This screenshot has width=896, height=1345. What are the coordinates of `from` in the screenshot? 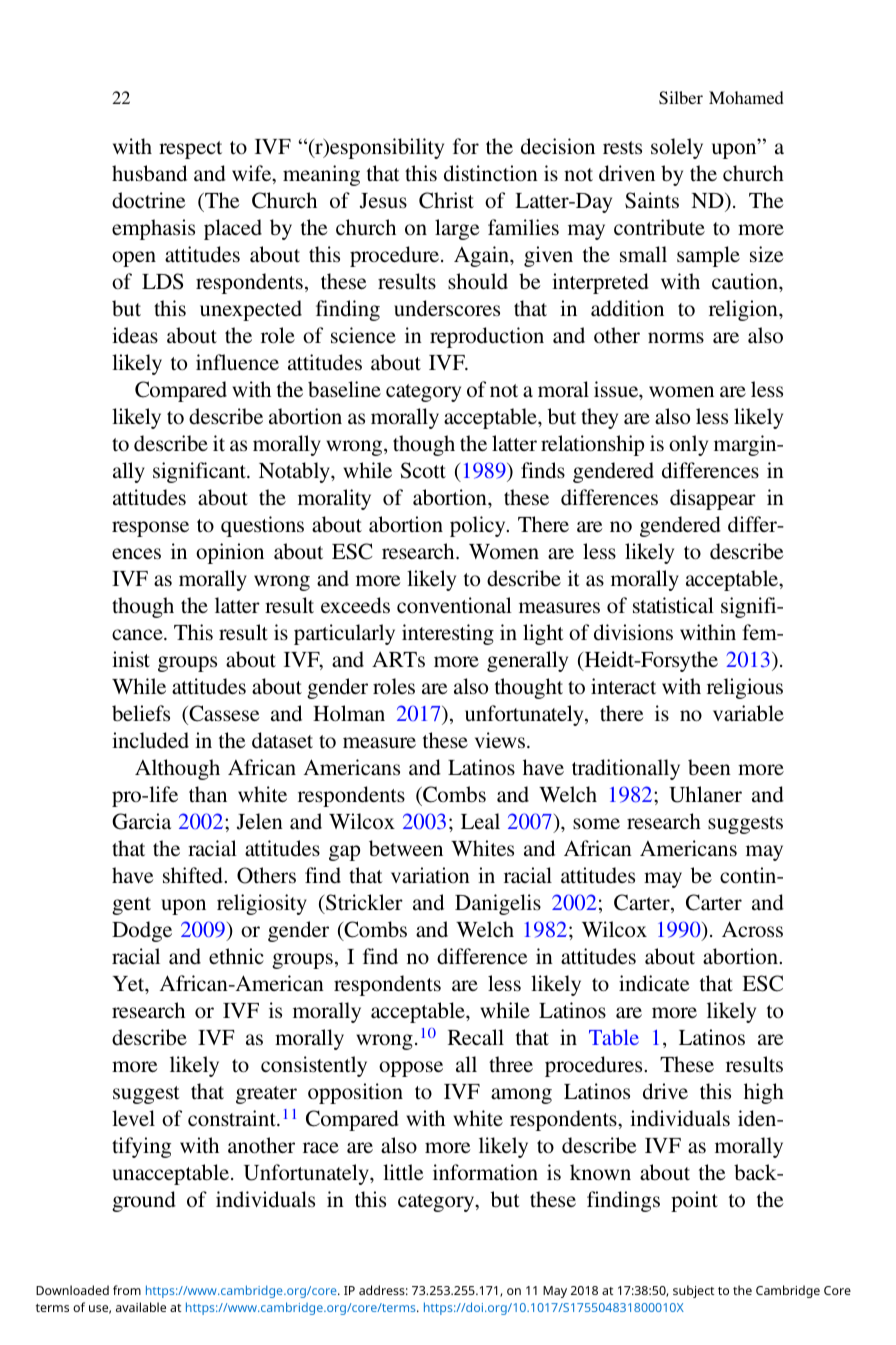 It's located at (127, 1290).
